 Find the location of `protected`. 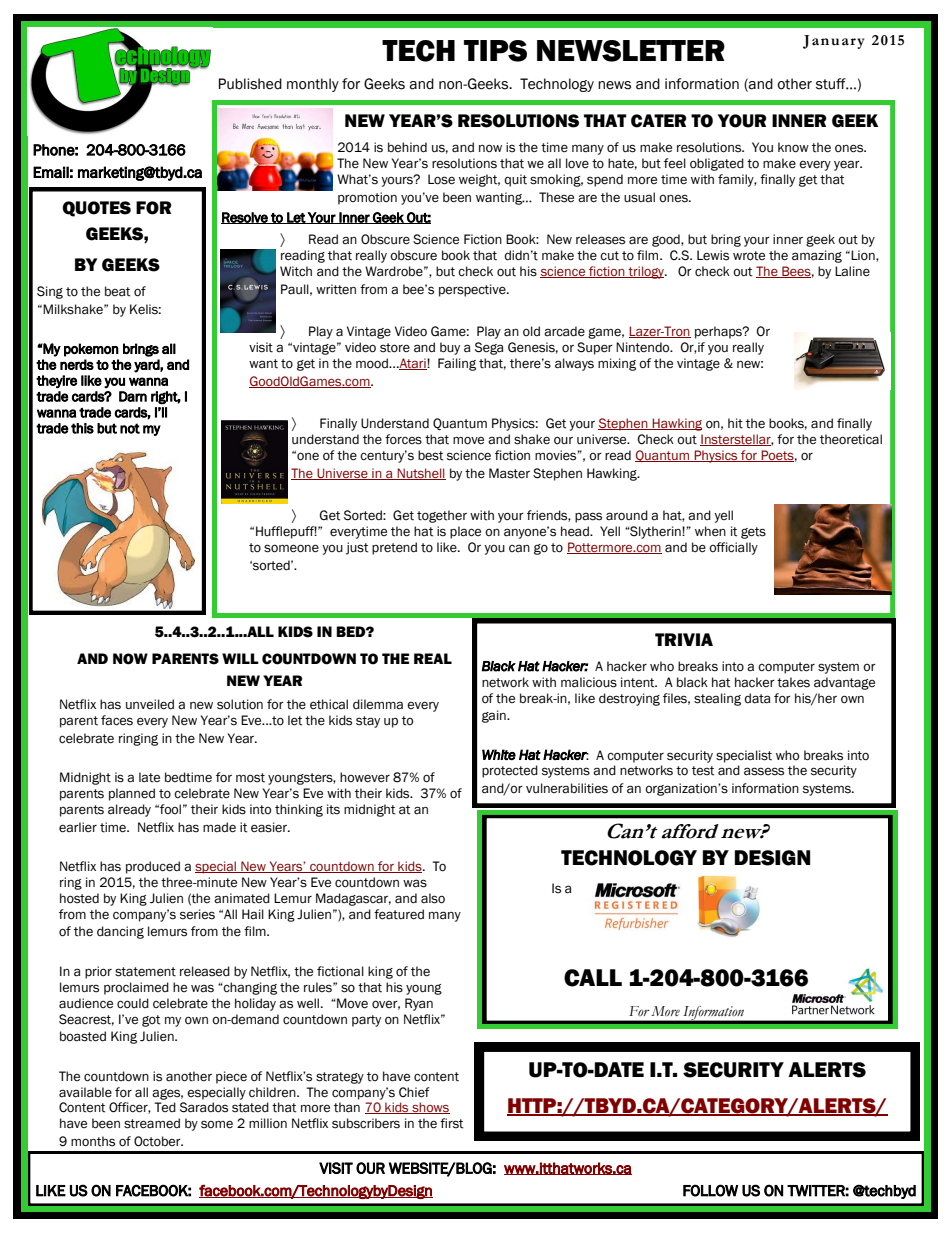

protected is located at coordinates (510, 771).
